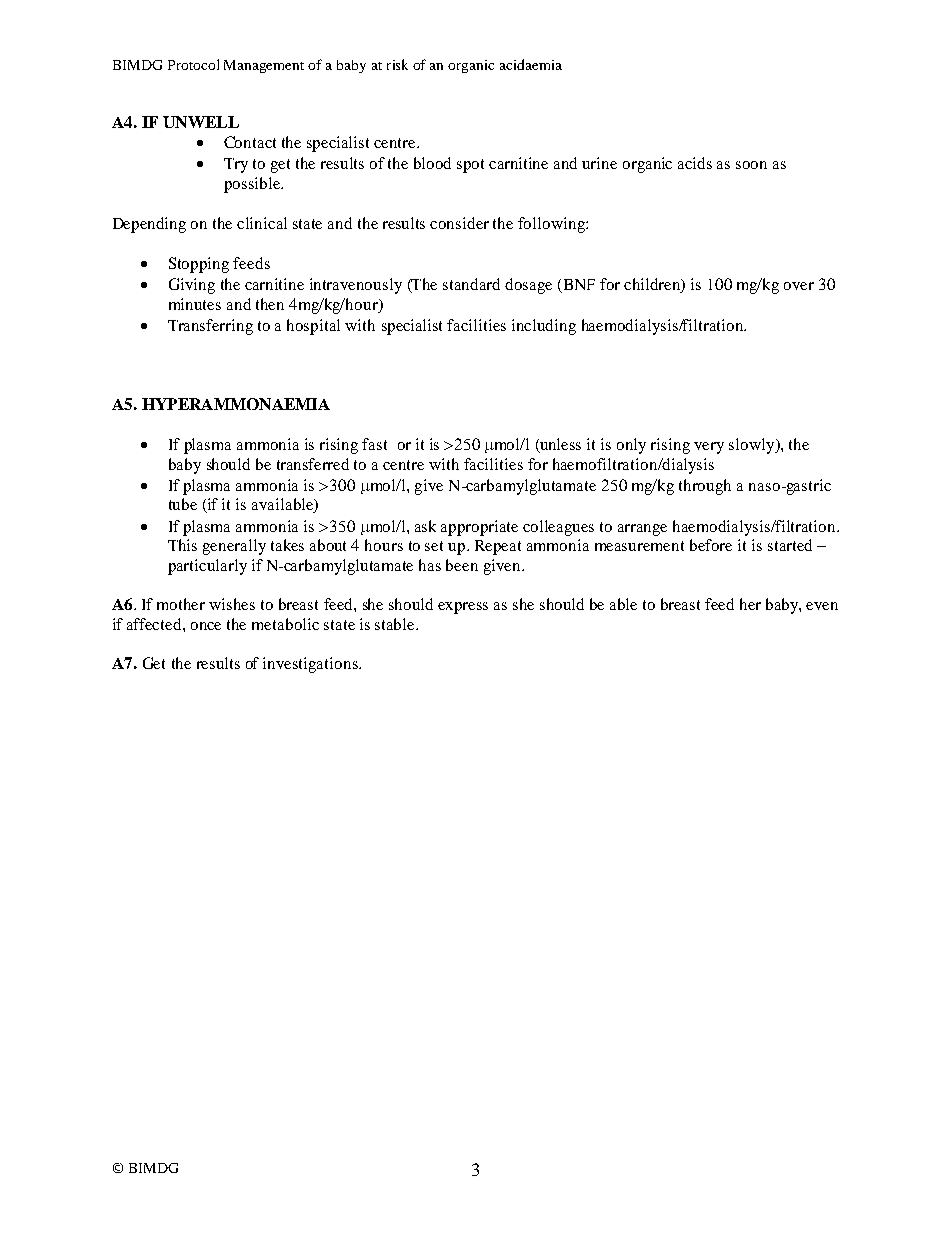 This screenshot has width=952, height=1233. What do you see at coordinates (206, 626) in the screenshot?
I see `once` at bounding box center [206, 626].
